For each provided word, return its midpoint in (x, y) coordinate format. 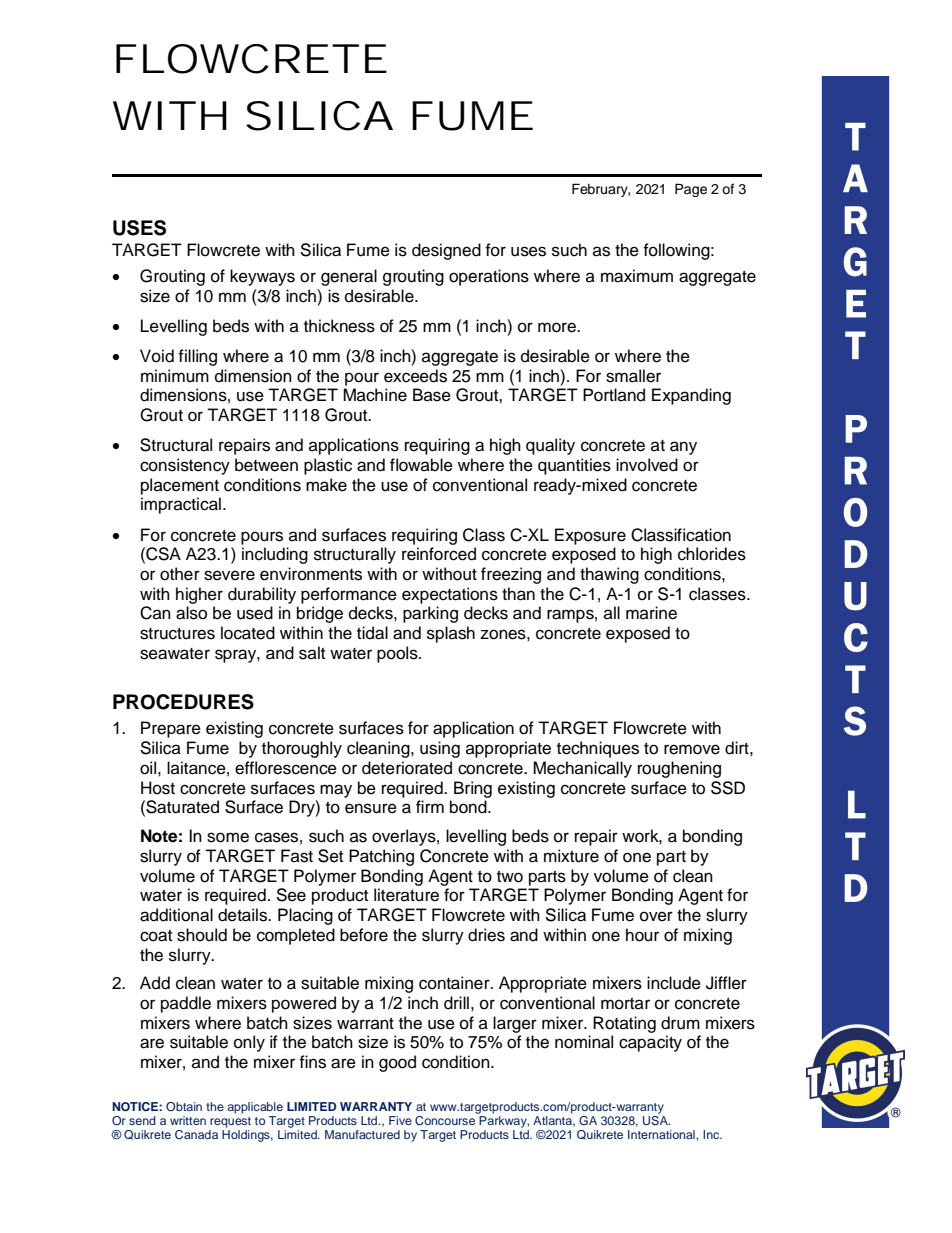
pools (398, 654)
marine (651, 613)
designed (446, 251)
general (349, 277)
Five (400, 1120)
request (230, 1122)
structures (177, 634)
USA (656, 1119)
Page (691, 190)
